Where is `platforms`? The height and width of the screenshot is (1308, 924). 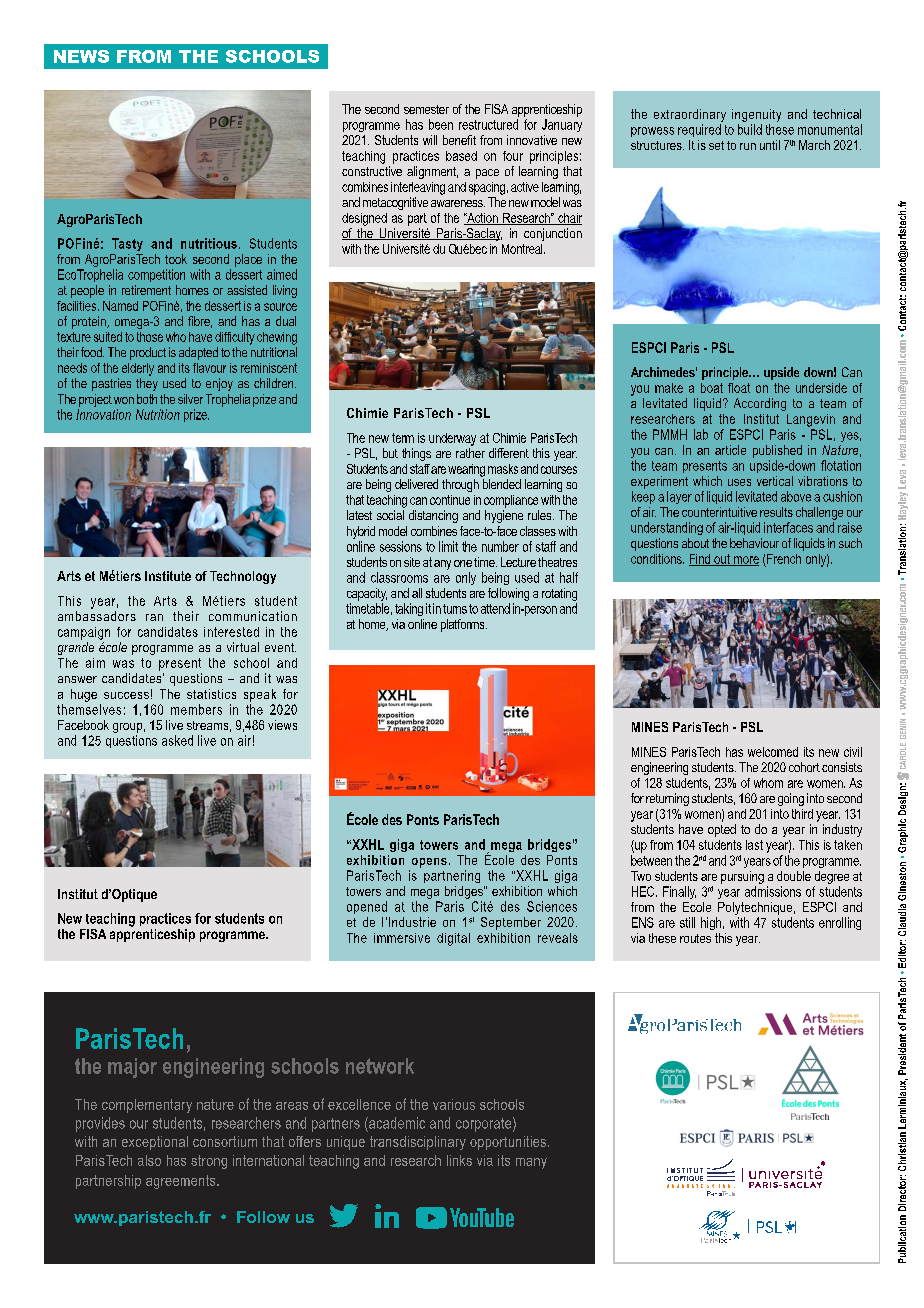
platforms is located at coordinates (464, 625).
